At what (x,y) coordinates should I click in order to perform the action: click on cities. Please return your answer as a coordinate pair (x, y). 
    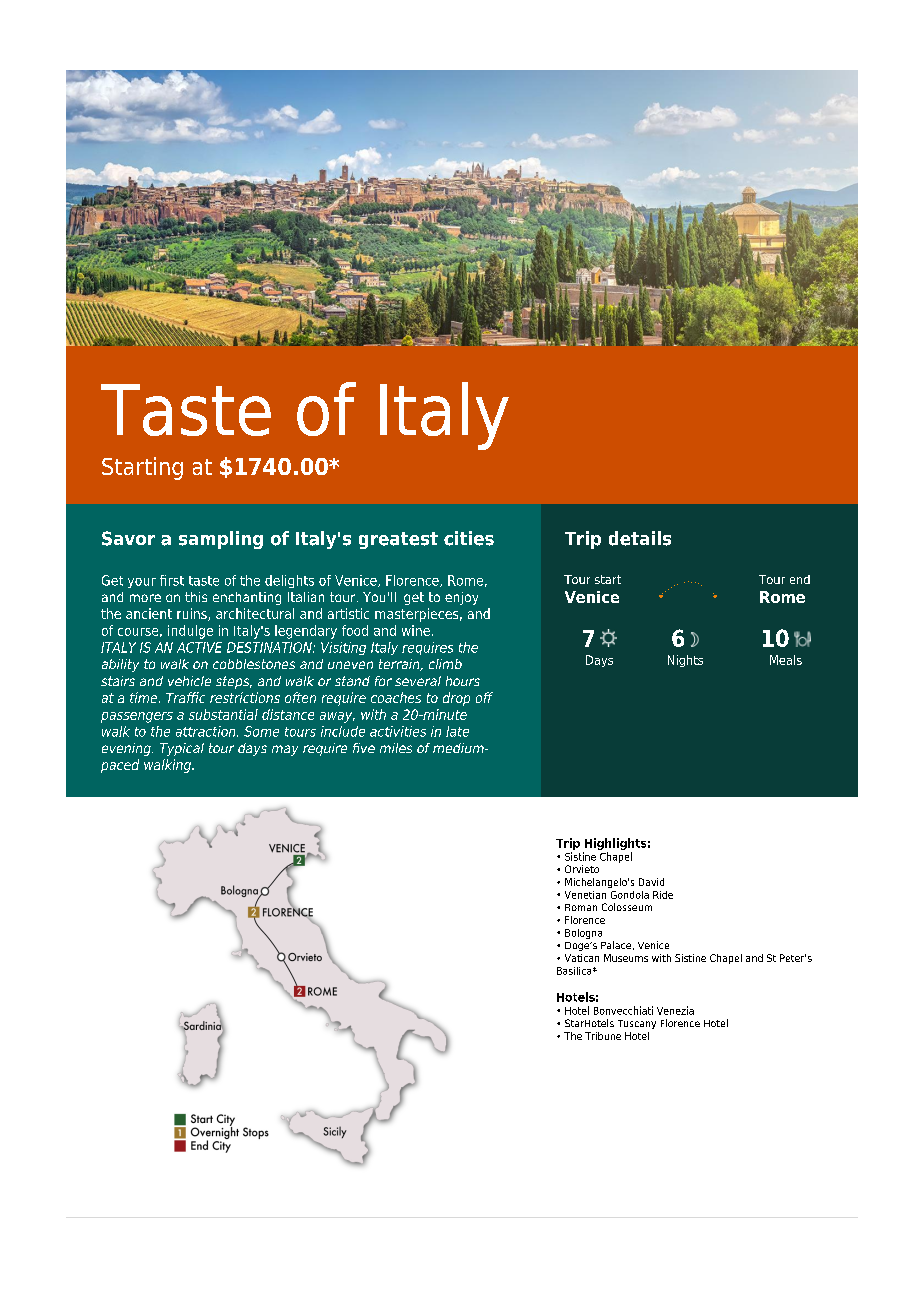
    Looking at the image, I should click on (469, 538).
